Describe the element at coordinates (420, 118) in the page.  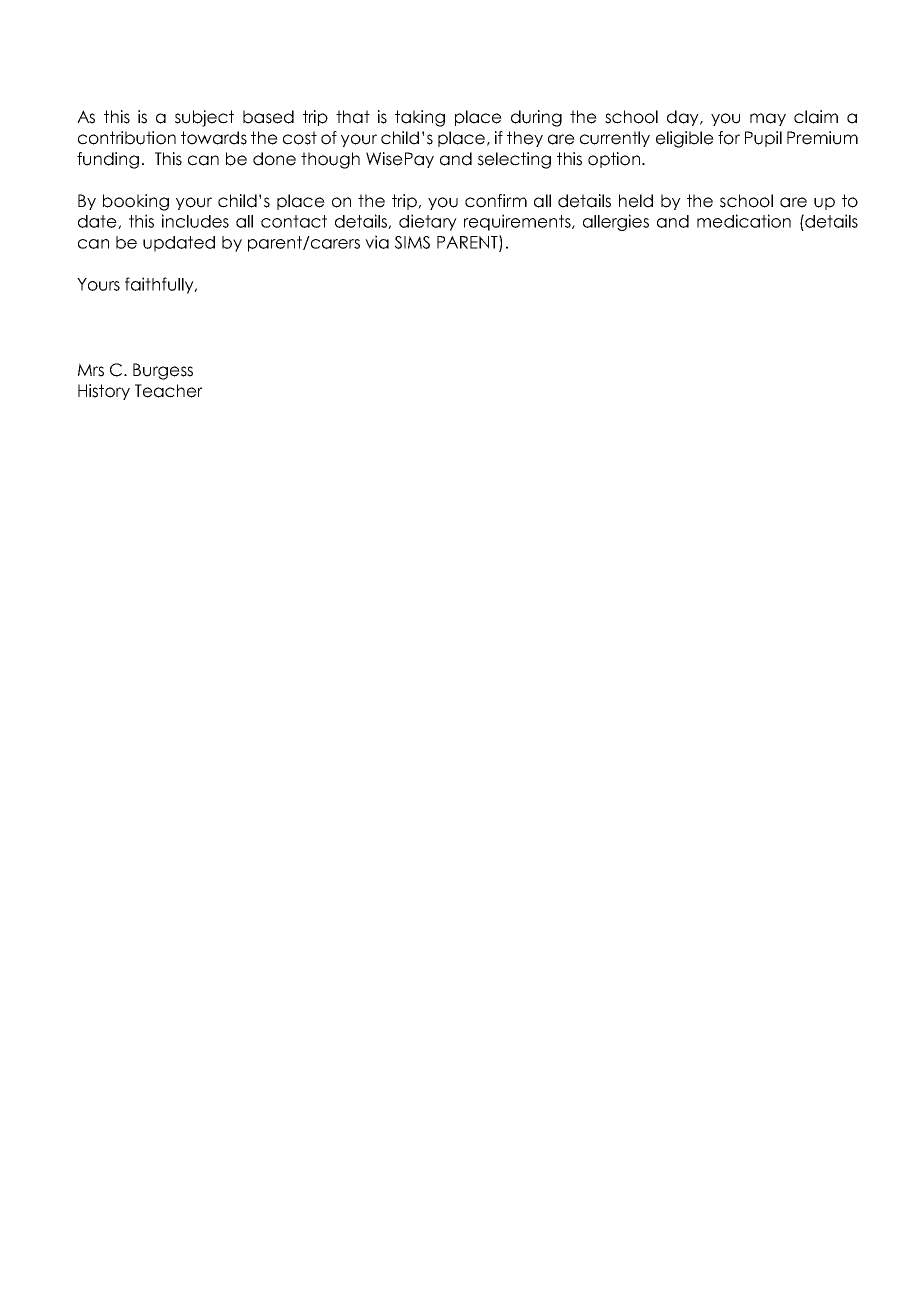
I see `taking` at that location.
